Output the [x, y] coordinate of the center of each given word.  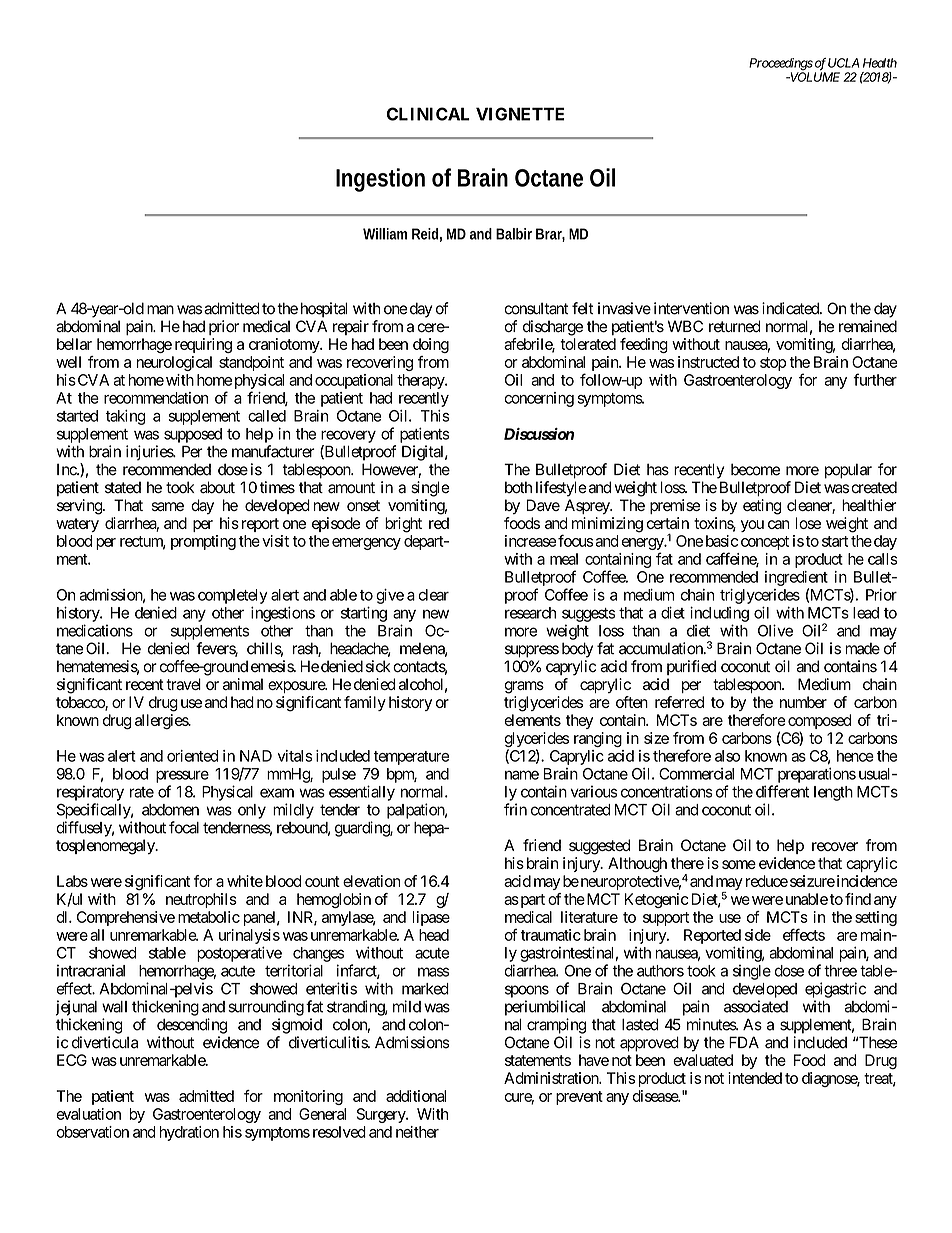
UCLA [843, 63]
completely [233, 596]
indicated [791, 308]
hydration [189, 1133]
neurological [174, 363]
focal [184, 827]
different [782, 791]
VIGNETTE [520, 114]
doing [431, 345]
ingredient [796, 578]
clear [433, 595]
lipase [431, 918]
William [385, 234]
